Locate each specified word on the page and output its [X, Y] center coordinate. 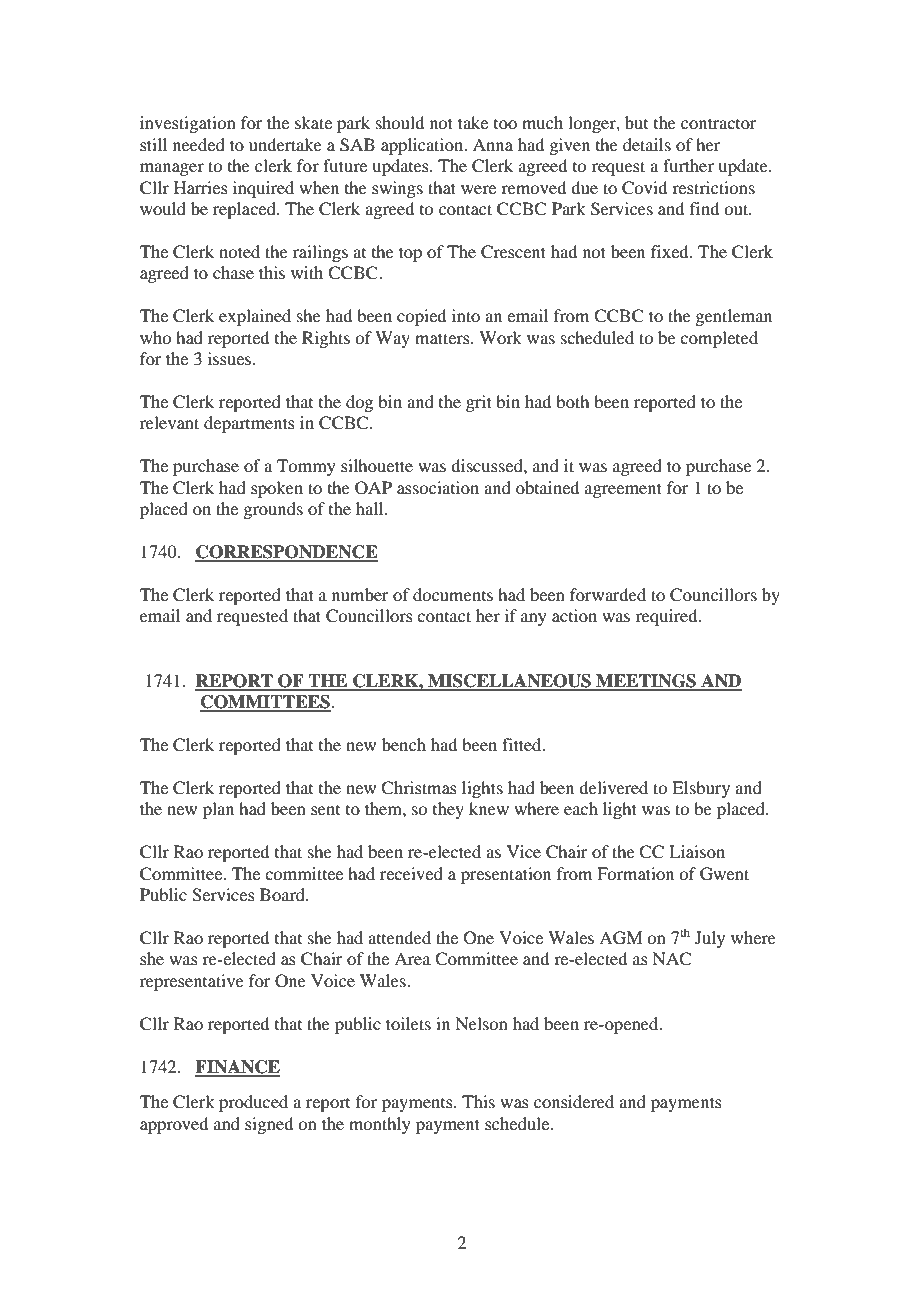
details [647, 144]
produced [253, 1103]
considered [574, 1101]
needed [199, 144]
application [423, 146]
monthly [380, 1125]
